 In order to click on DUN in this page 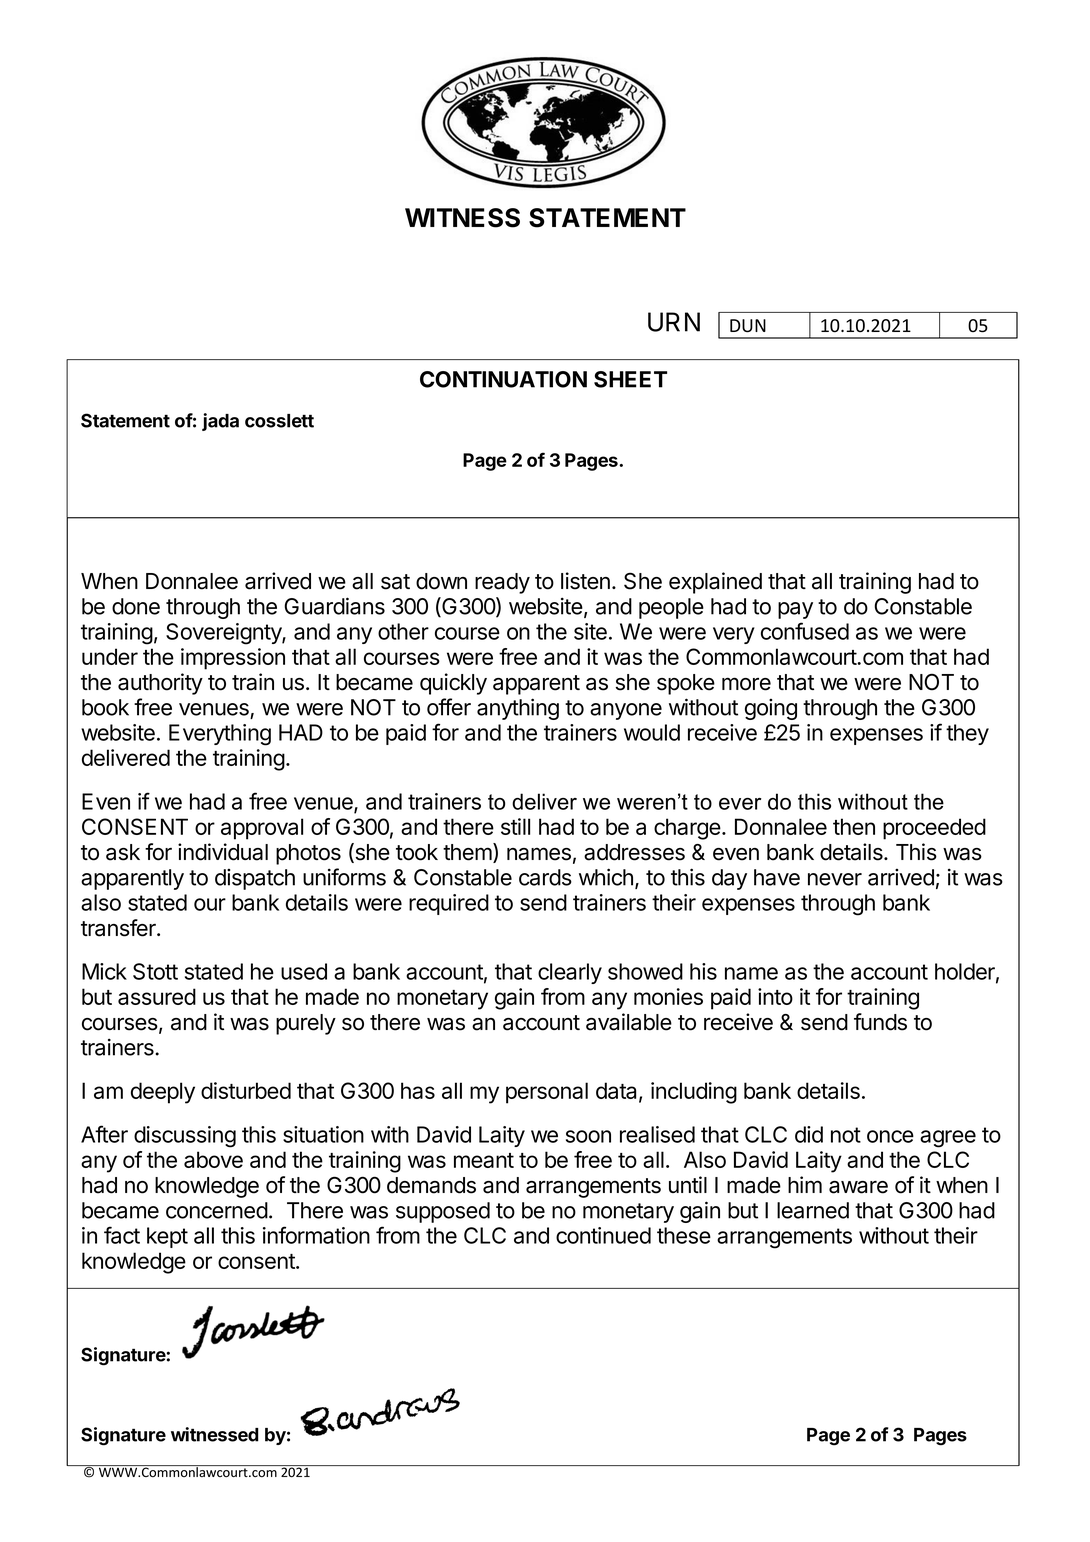, I will do `click(748, 326)`.
